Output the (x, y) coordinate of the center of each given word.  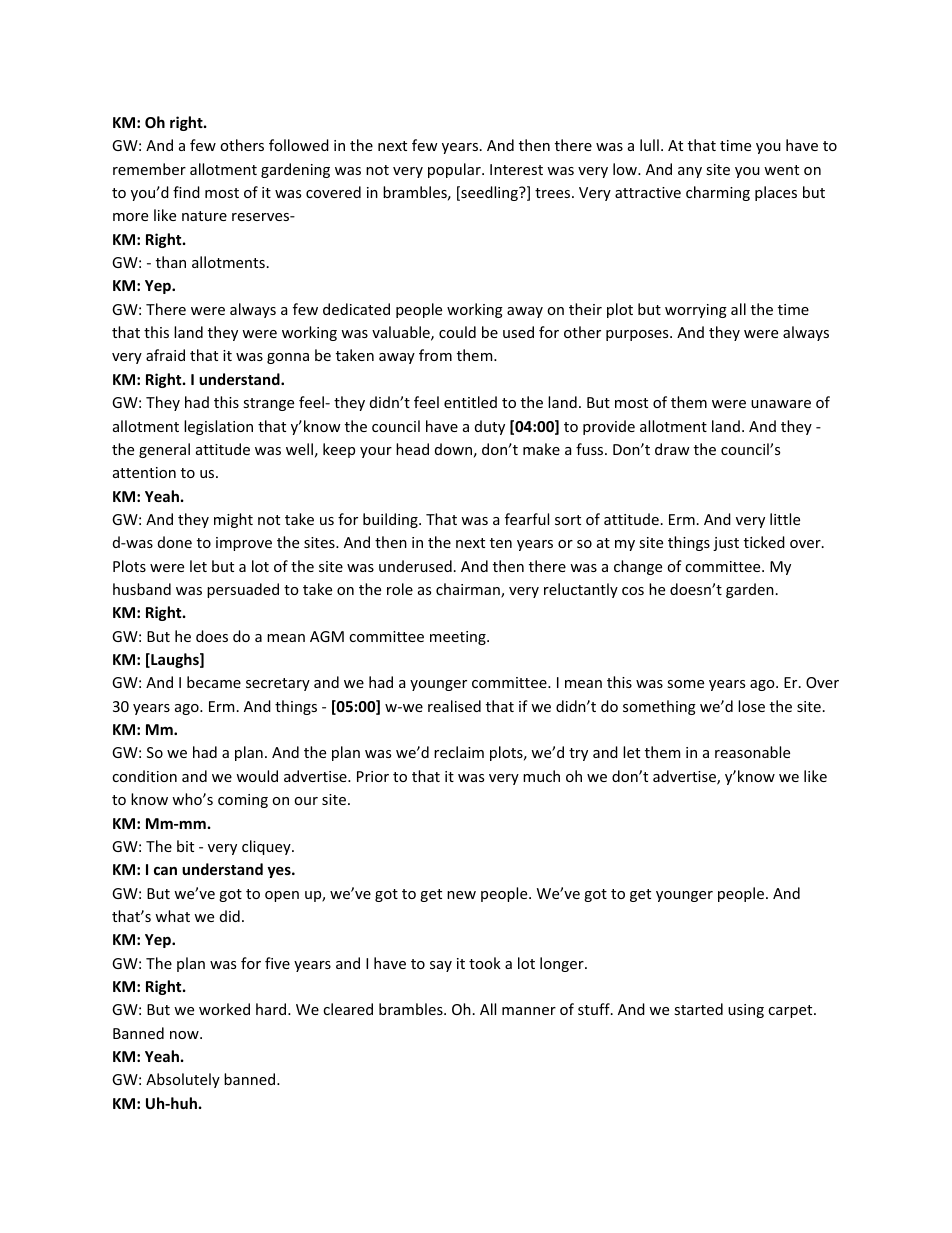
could (457, 332)
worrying (696, 311)
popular (455, 170)
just (726, 544)
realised (454, 706)
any (690, 172)
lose (751, 706)
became (214, 682)
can (165, 870)
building (391, 520)
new (461, 895)
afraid (165, 355)
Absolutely (183, 1080)
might (233, 520)
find (186, 192)
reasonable (752, 752)
